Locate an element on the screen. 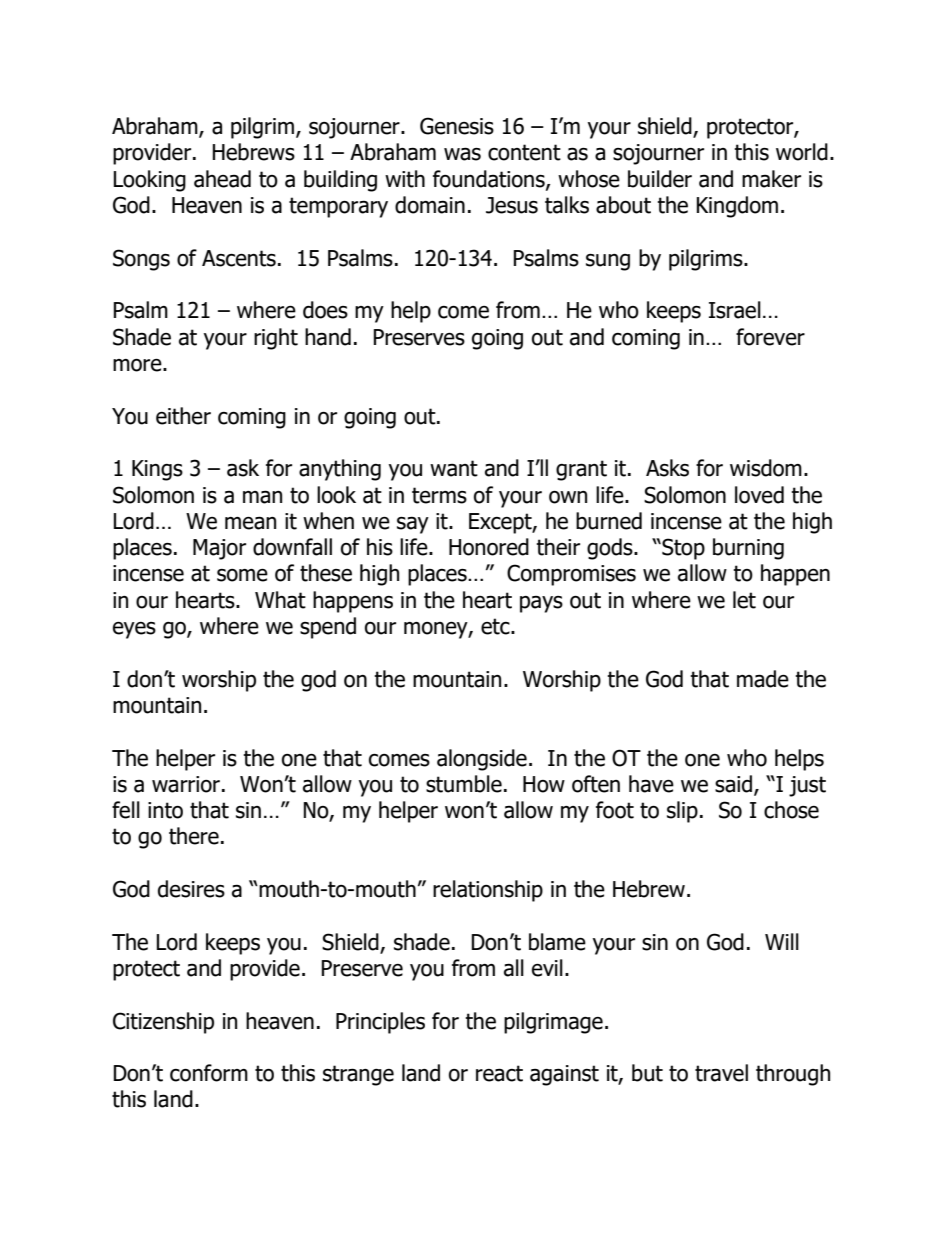 The image size is (952, 1233). want is located at coordinates (454, 468).
